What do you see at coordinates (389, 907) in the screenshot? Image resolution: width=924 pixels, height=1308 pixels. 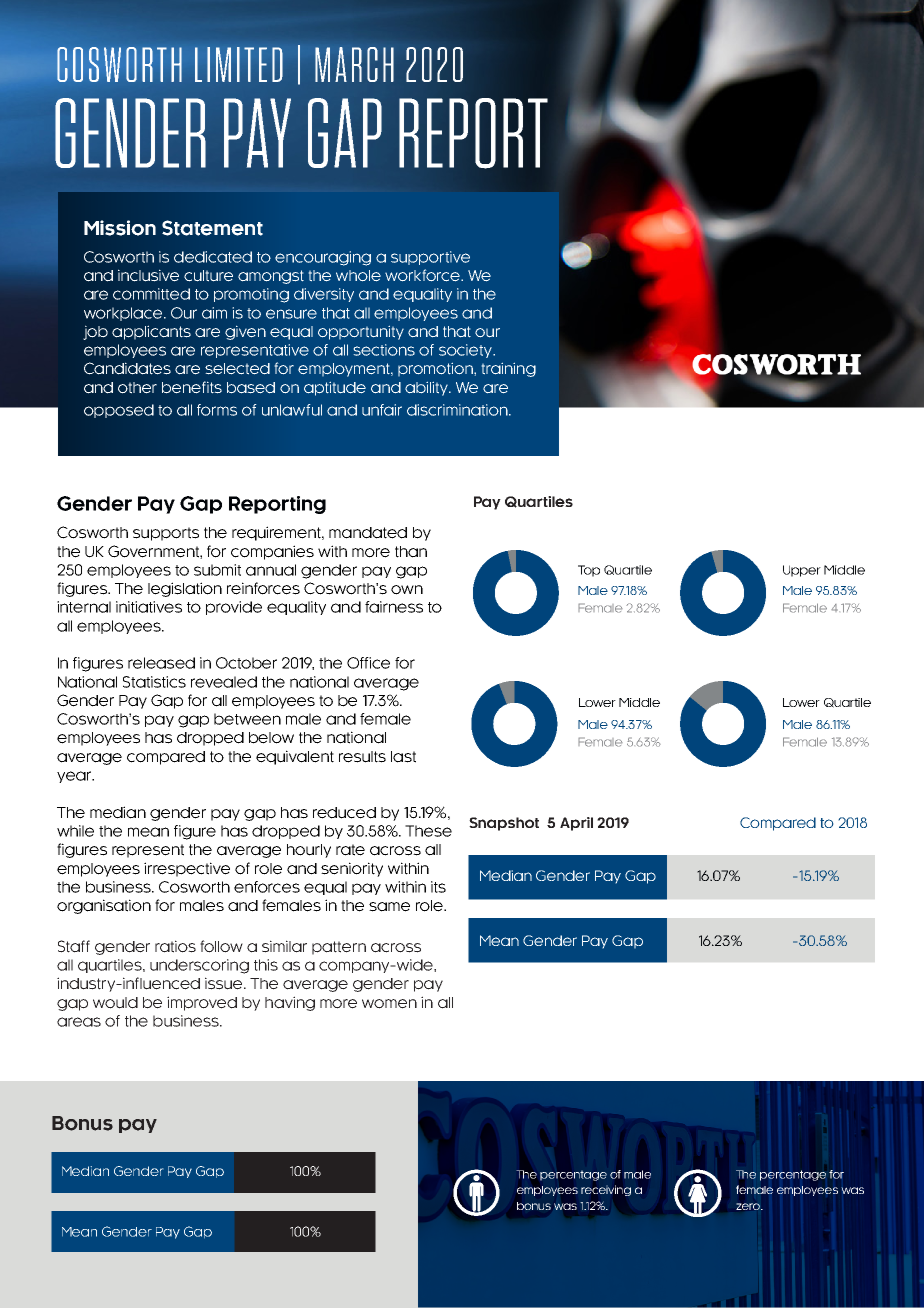 I see `same` at bounding box center [389, 907].
